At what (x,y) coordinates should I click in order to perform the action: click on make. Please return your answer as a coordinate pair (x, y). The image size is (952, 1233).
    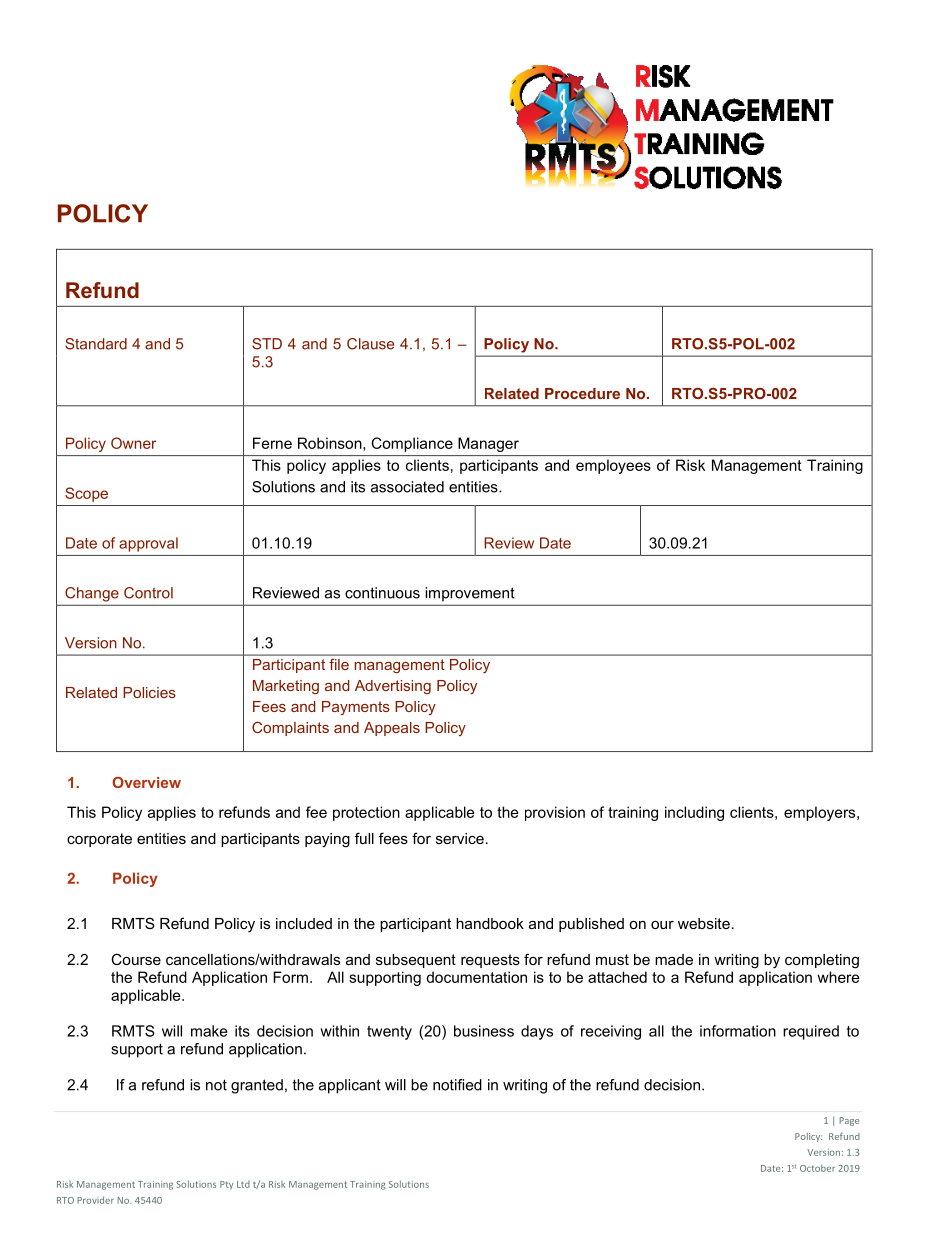
    Looking at the image, I should click on (209, 1031).
